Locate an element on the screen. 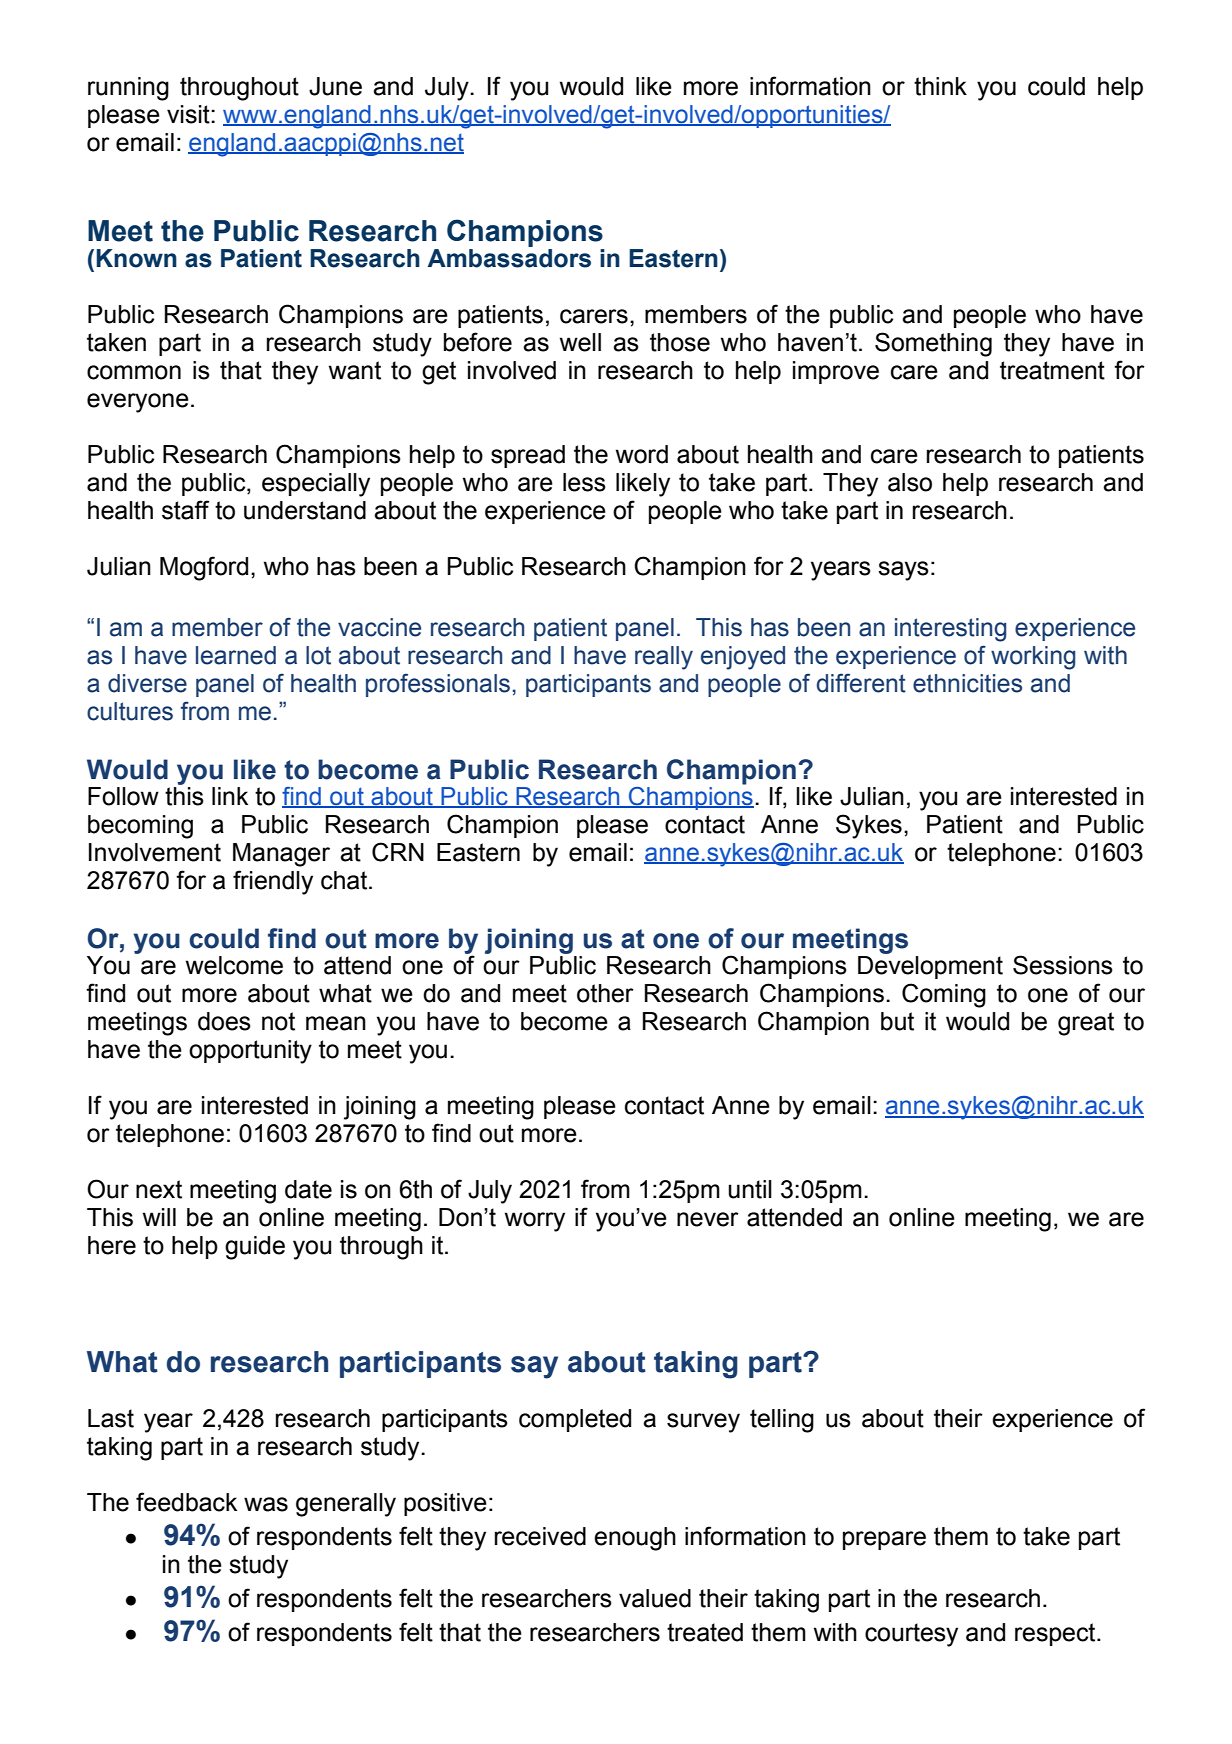  Development is located at coordinates (930, 967).
